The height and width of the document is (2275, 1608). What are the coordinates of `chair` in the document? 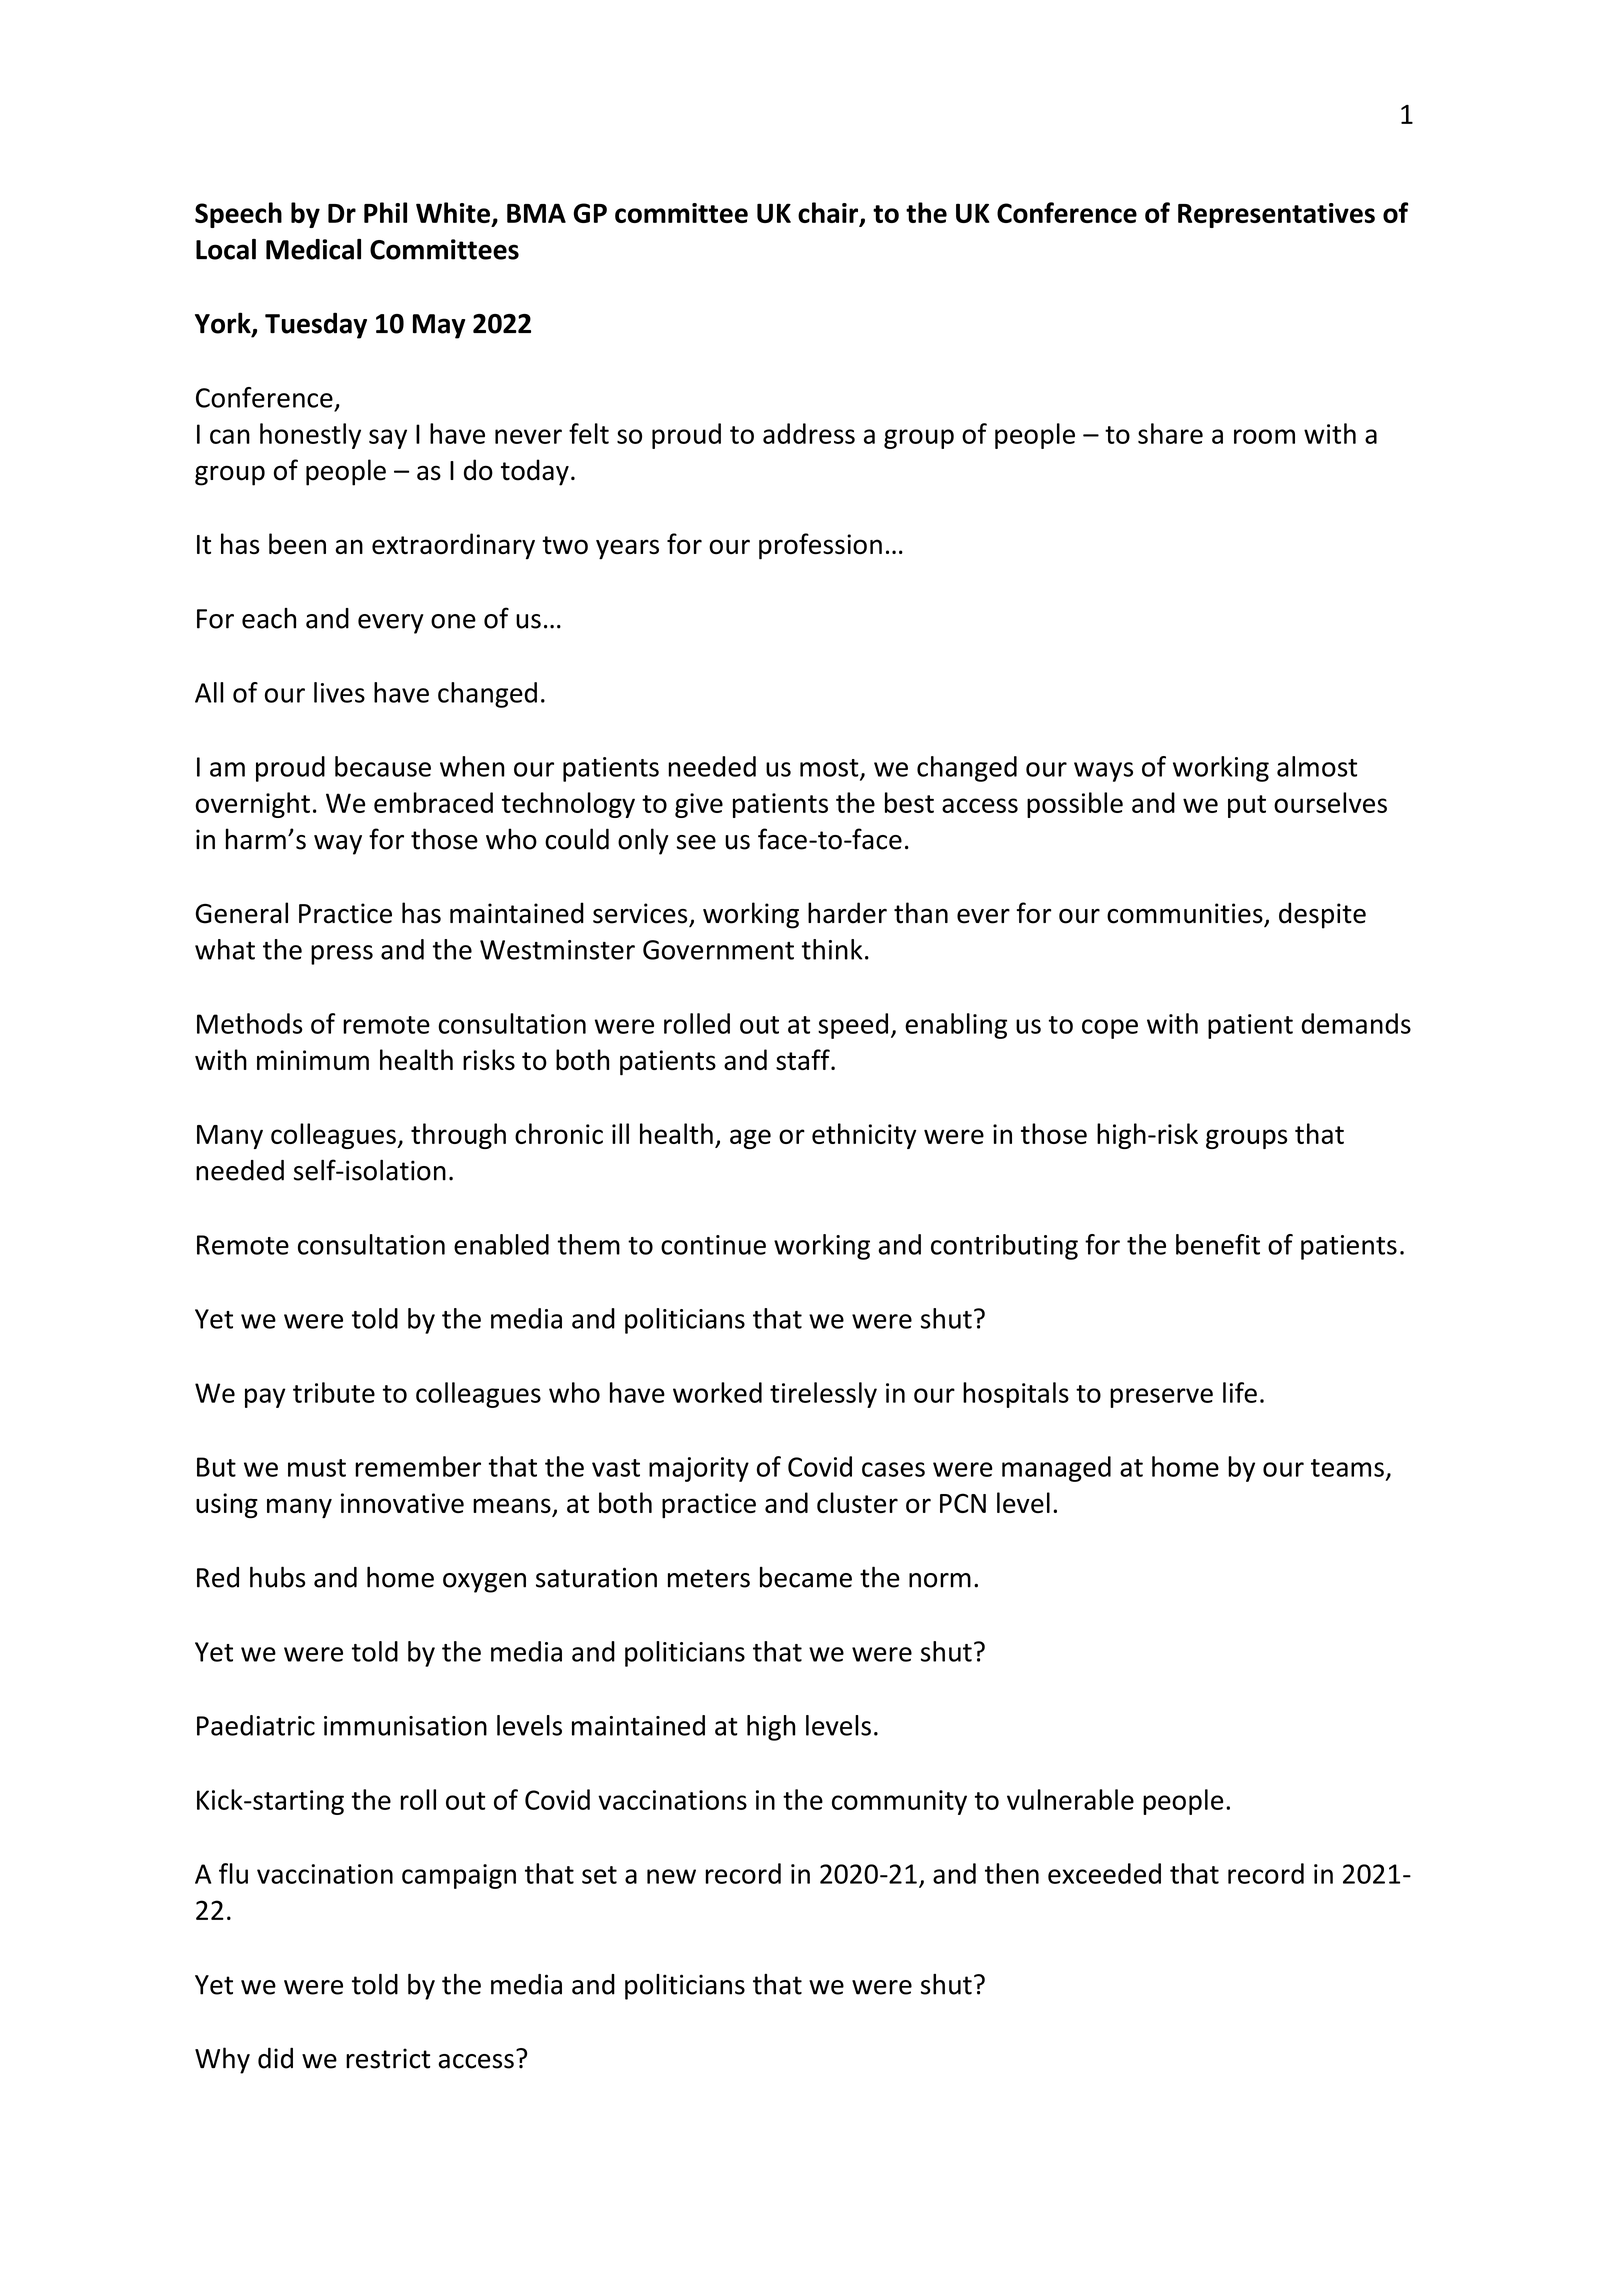 It's located at (829, 214).
